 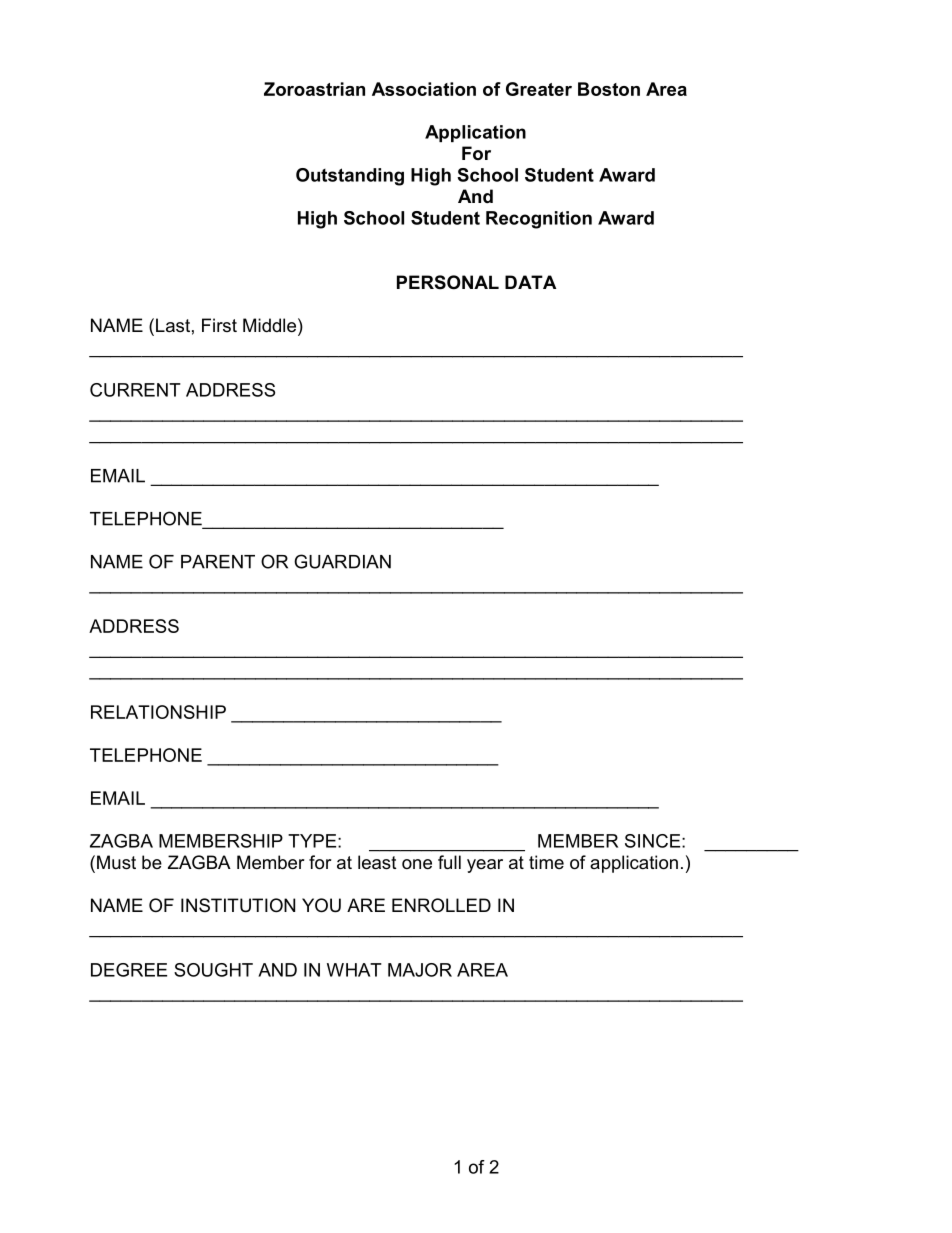 I want to click on RELATIONSHIP, so click(x=158, y=712).
